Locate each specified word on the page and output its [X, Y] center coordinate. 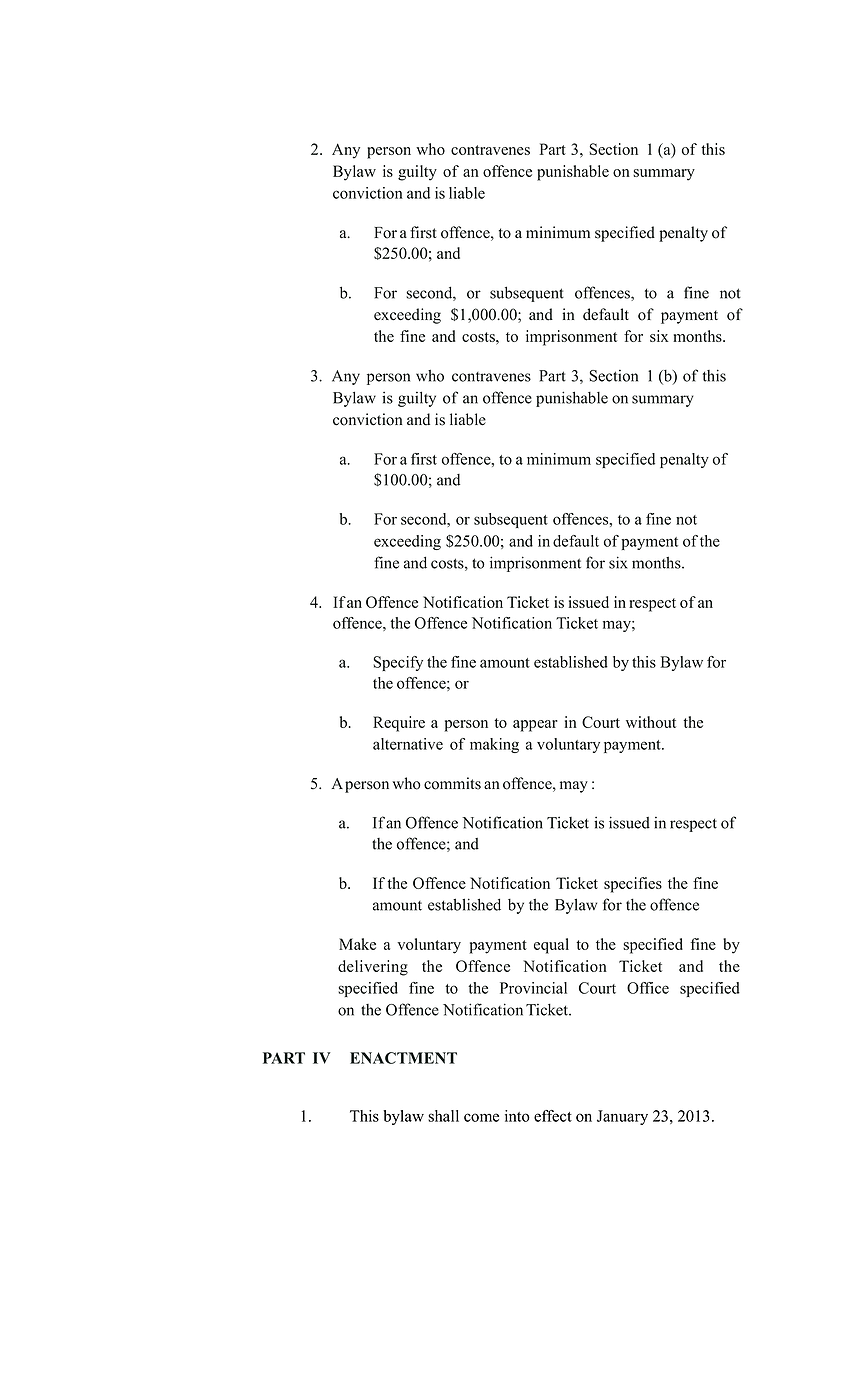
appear [535, 726]
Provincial [533, 988]
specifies [633, 885]
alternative [408, 744]
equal [551, 946]
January [622, 1117]
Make [357, 944]
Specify [398, 663]
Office [648, 988]
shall [443, 1116]
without [651, 722]
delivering [373, 968]
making [494, 745]
